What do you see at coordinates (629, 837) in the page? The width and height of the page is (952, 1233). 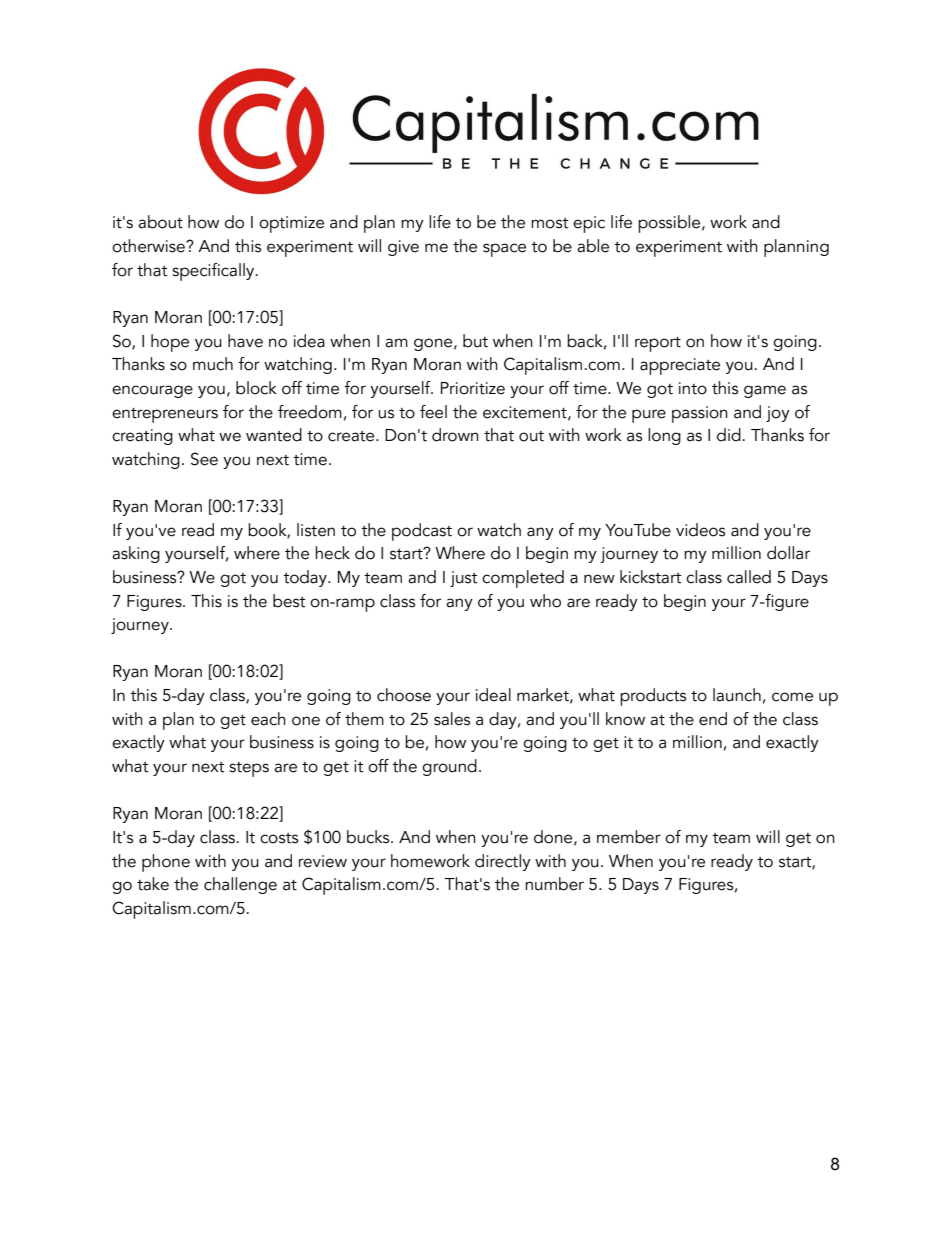 I see `member` at bounding box center [629, 837].
